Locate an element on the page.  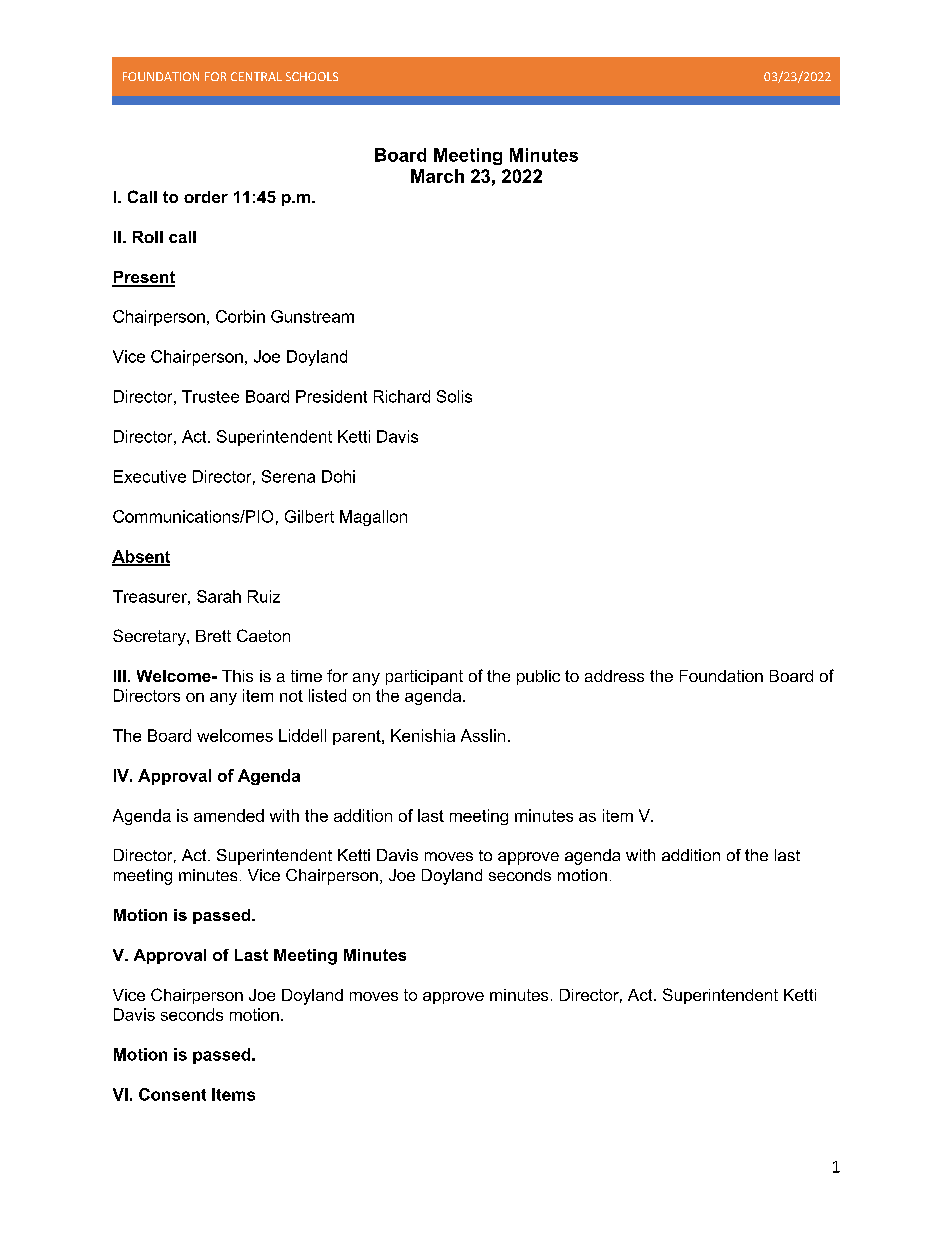
address is located at coordinates (614, 676).
